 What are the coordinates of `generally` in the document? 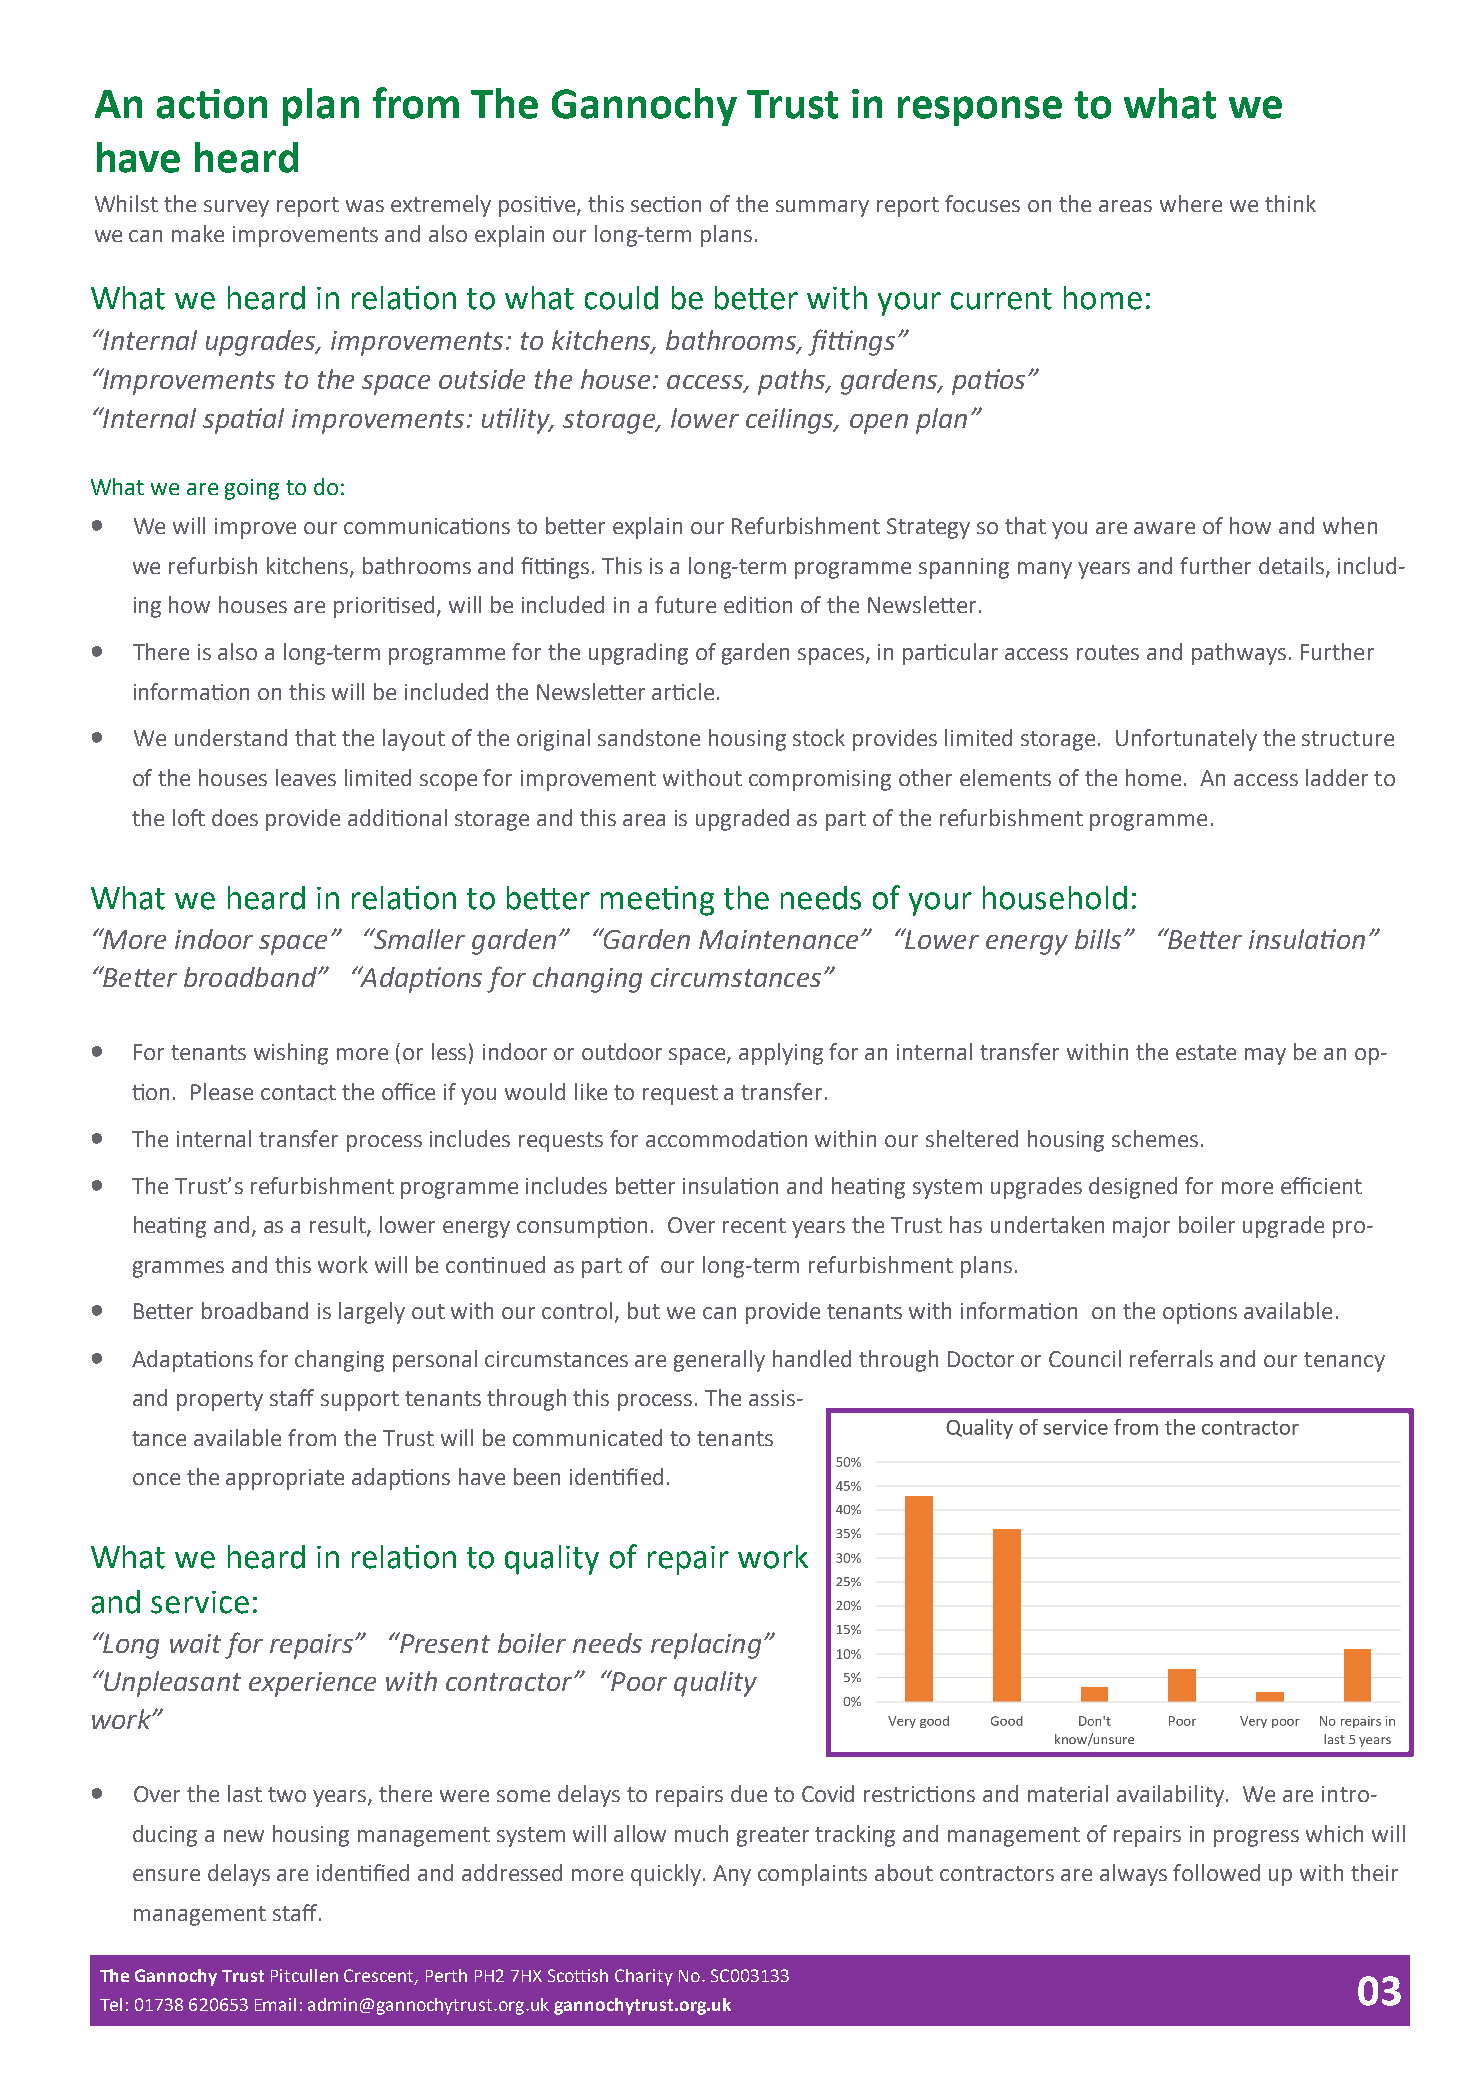 It's located at (719, 1361).
